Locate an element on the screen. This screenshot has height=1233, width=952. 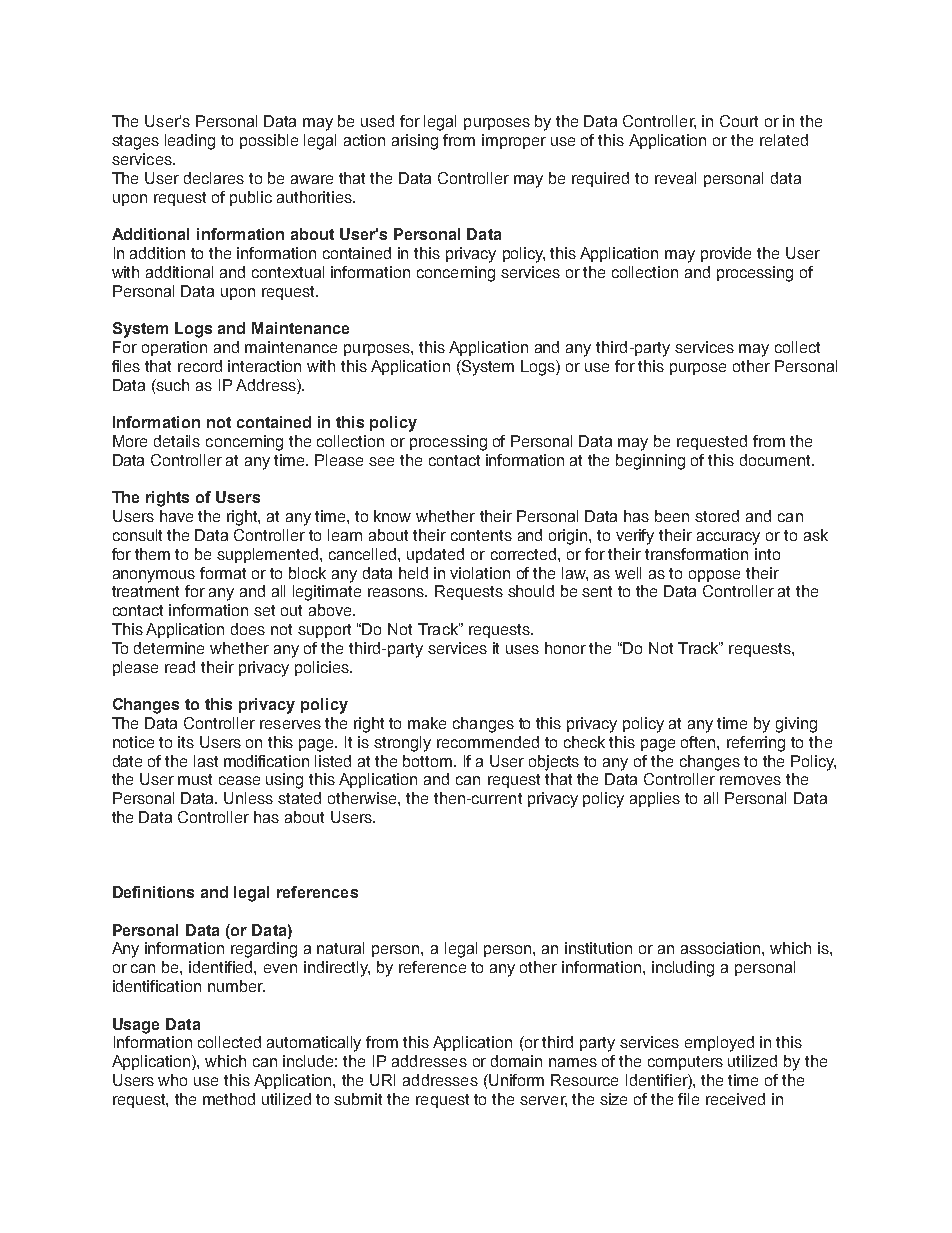
improper is located at coordinates (514, 141).
